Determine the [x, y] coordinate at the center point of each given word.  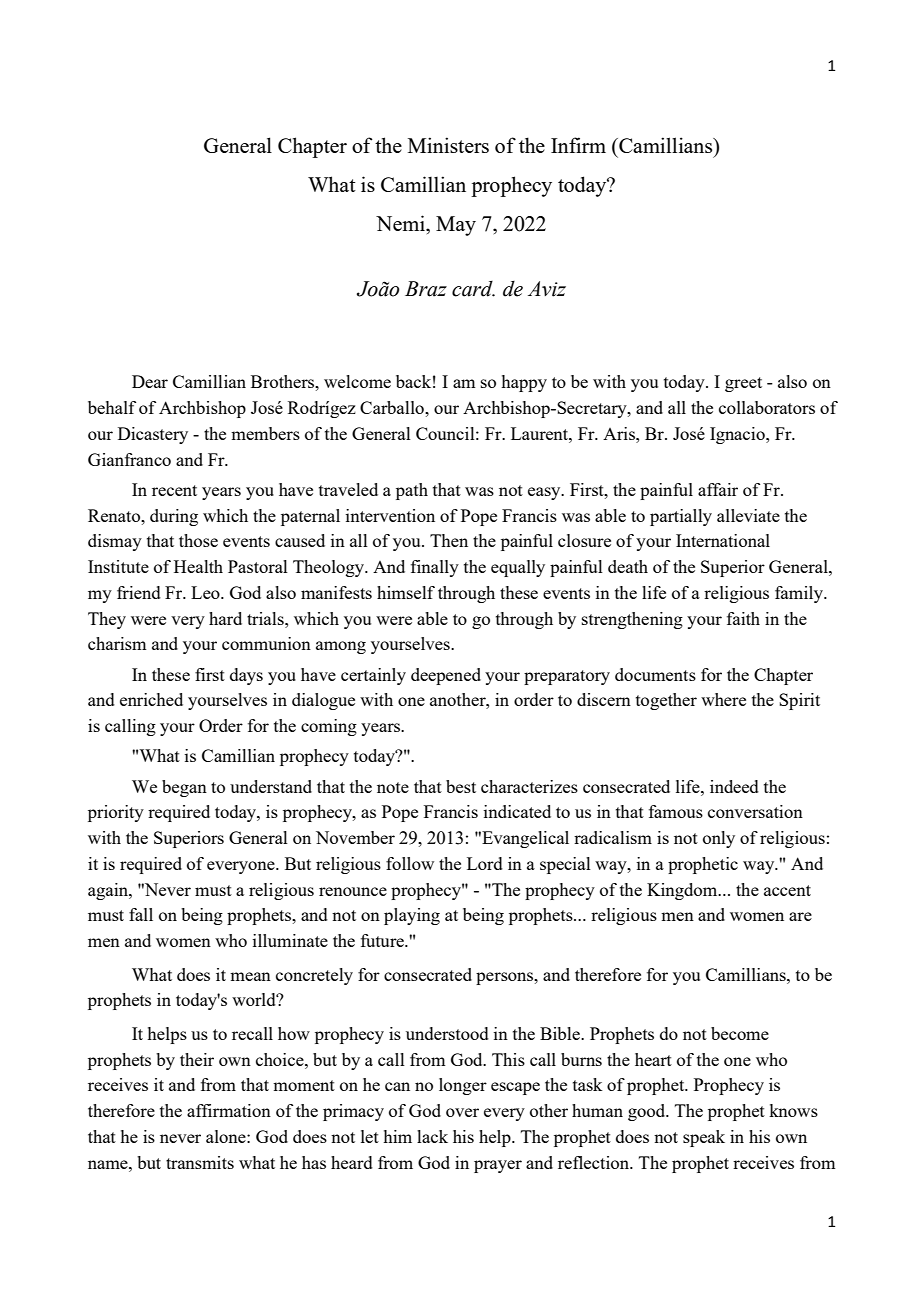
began [184, 788]
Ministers [448, 145]
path [412, 491]
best [461, 786]
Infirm [578, 145]
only [719, 839]
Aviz [547, 289]
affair [718, 489]
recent [174, 490]
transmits [200, 1162]
